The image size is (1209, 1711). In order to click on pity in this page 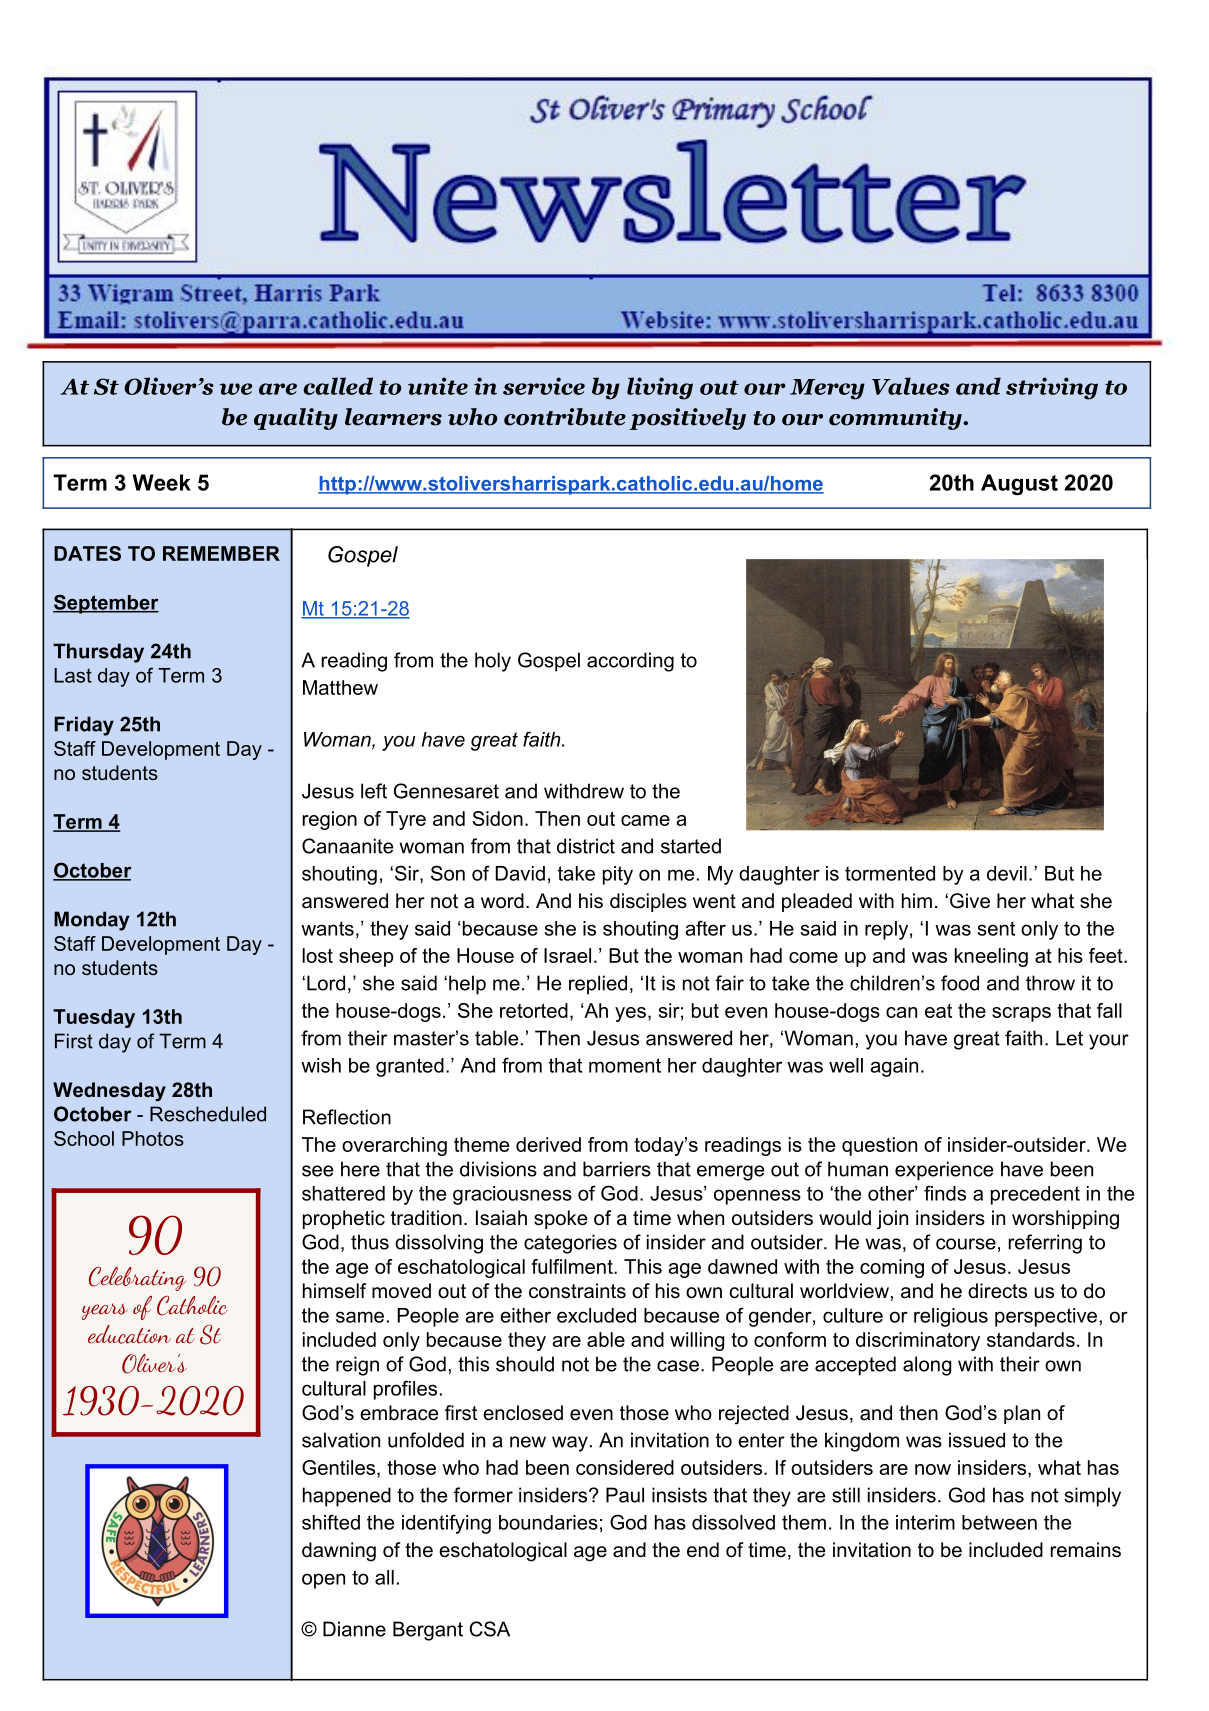, I will do `click(618, 875)`.
